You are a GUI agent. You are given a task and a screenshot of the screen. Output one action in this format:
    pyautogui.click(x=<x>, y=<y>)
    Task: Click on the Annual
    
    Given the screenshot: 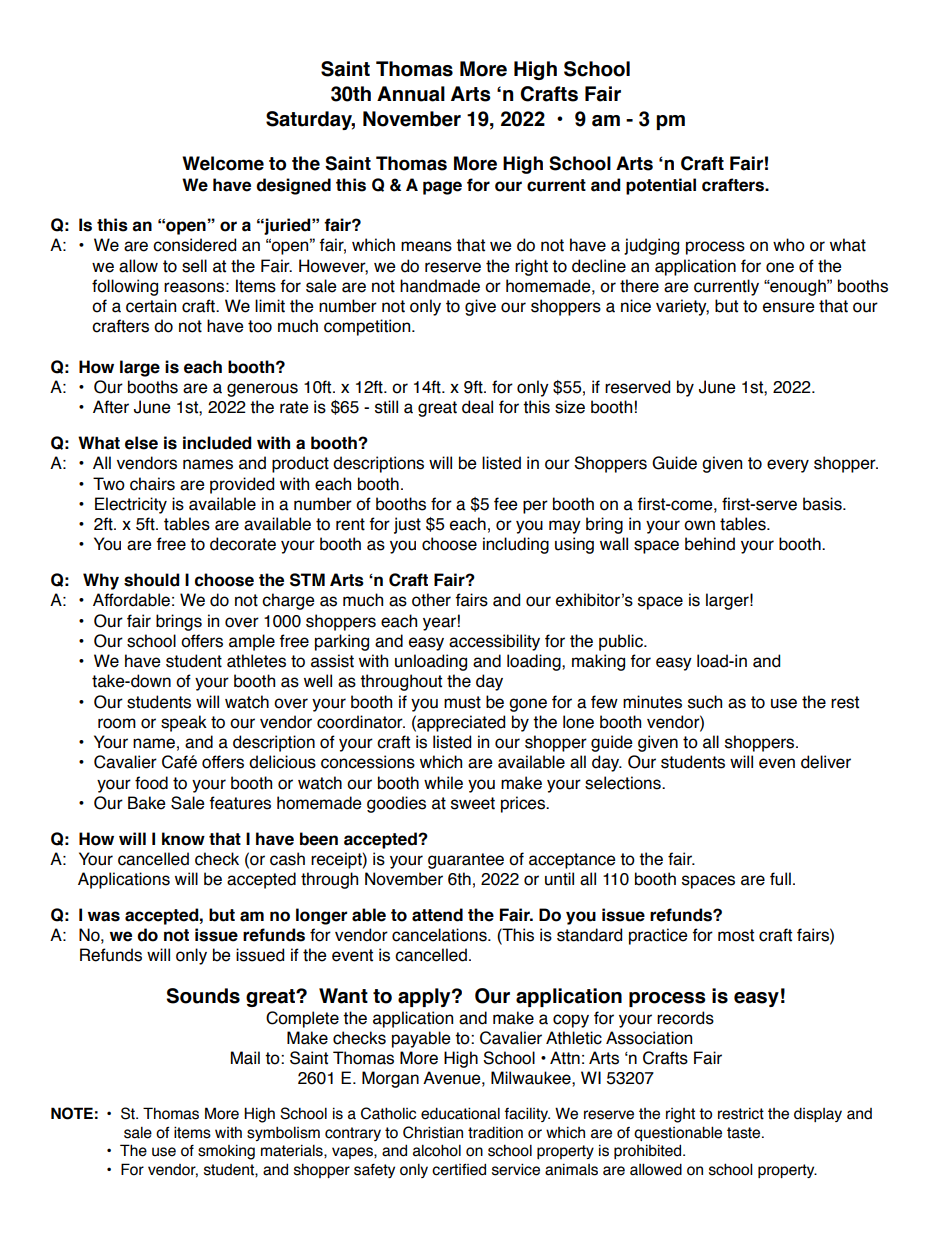 What is the action you would take?
    pyautogui.click(x=411, y=94)
